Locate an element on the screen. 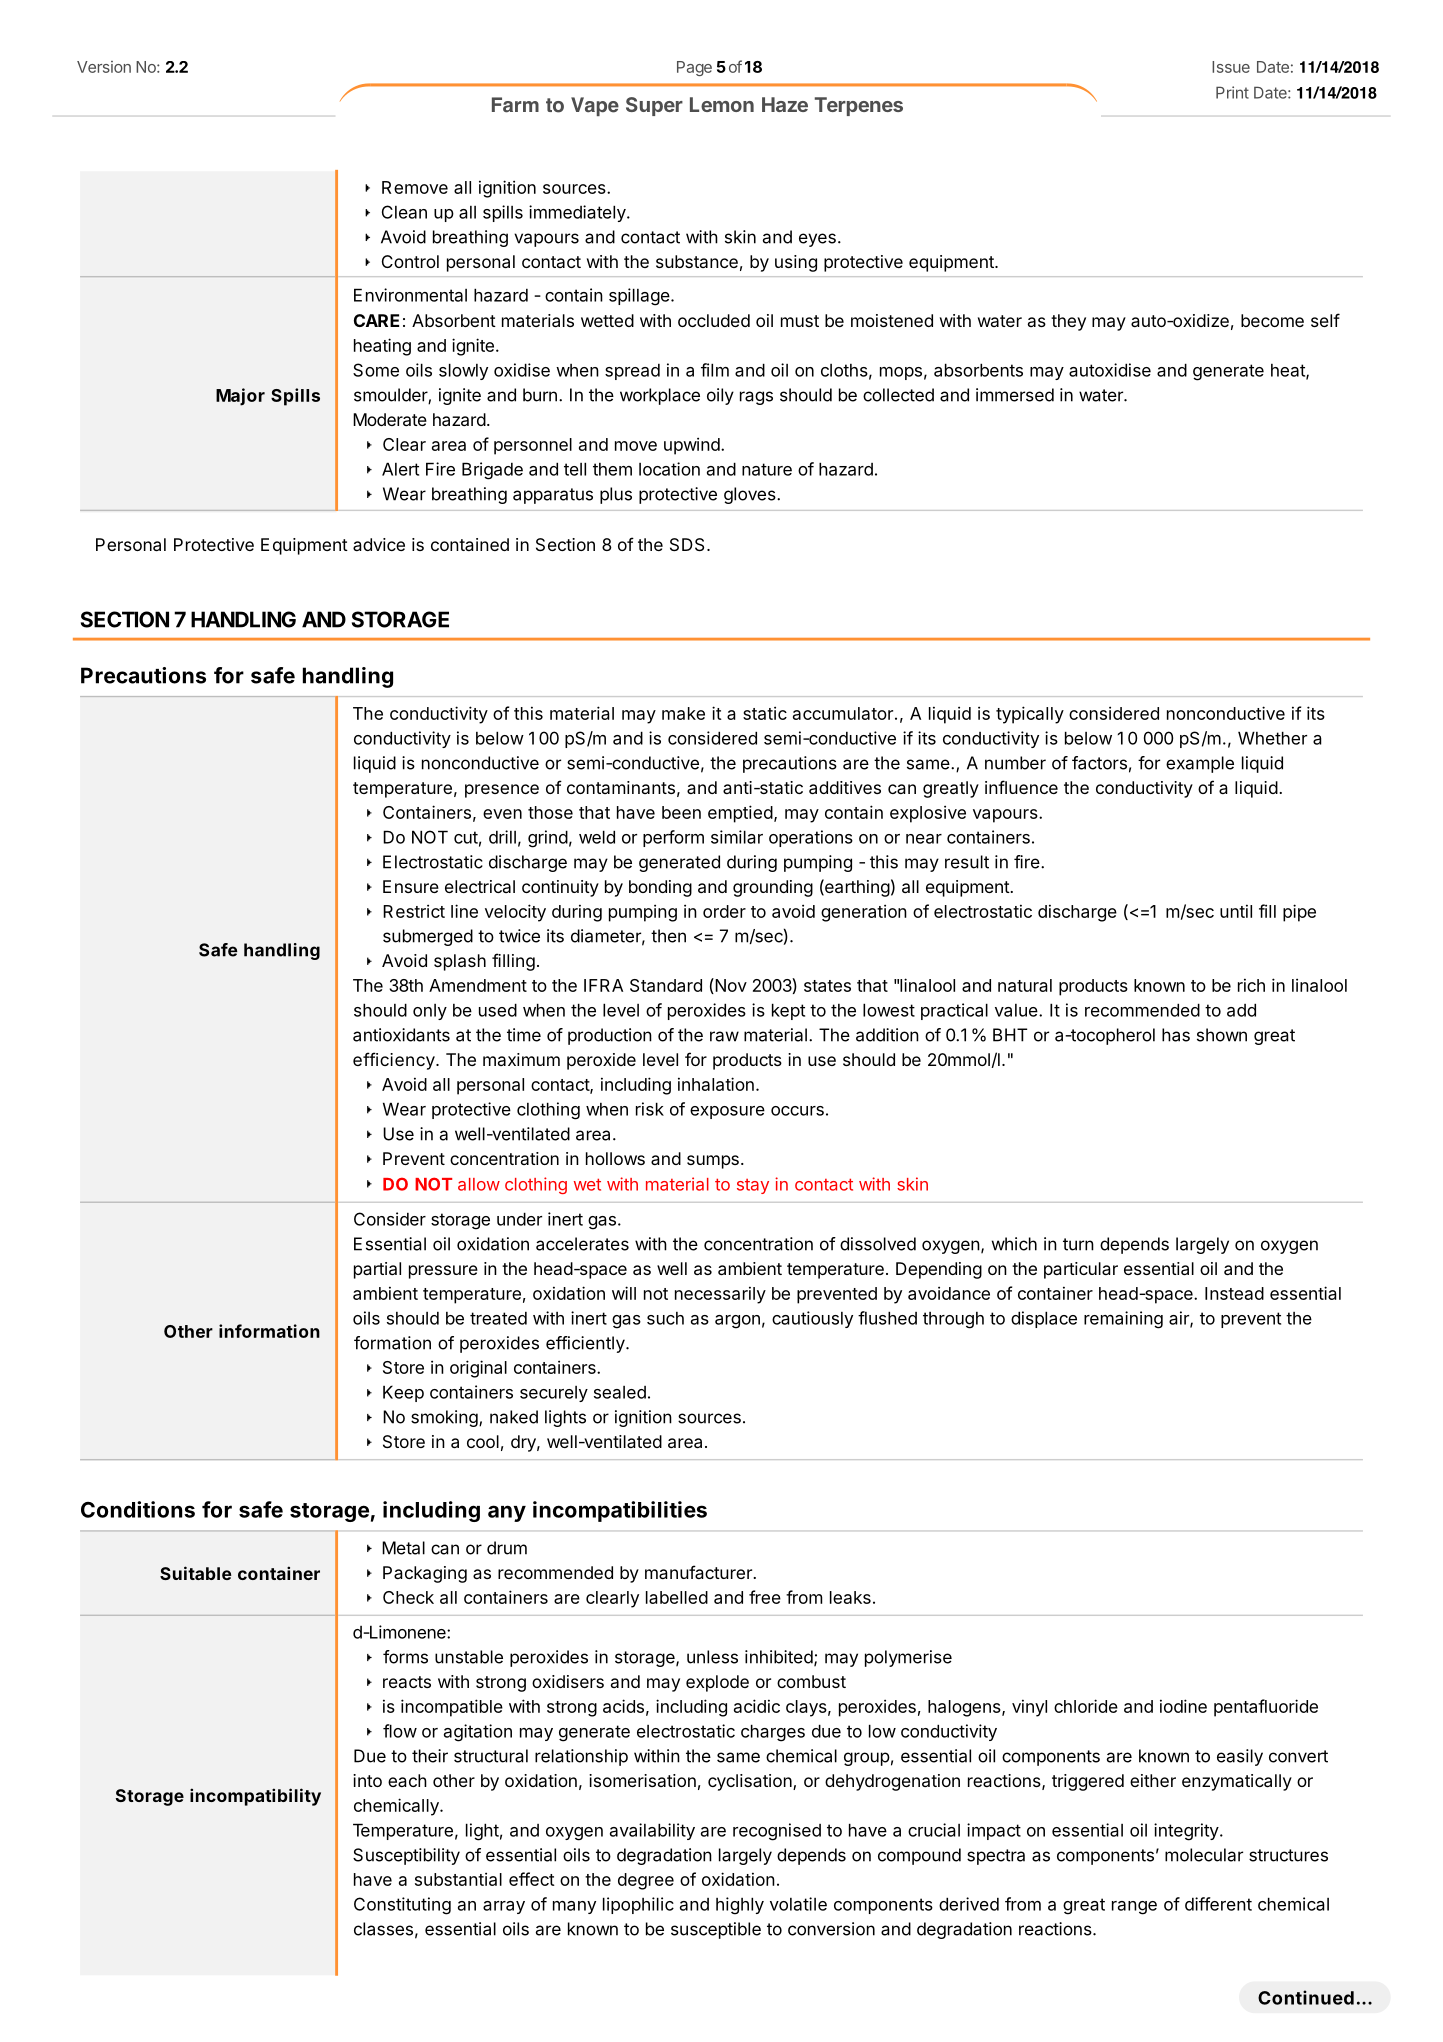  susceptible is located at coordinates (716, 1930).
